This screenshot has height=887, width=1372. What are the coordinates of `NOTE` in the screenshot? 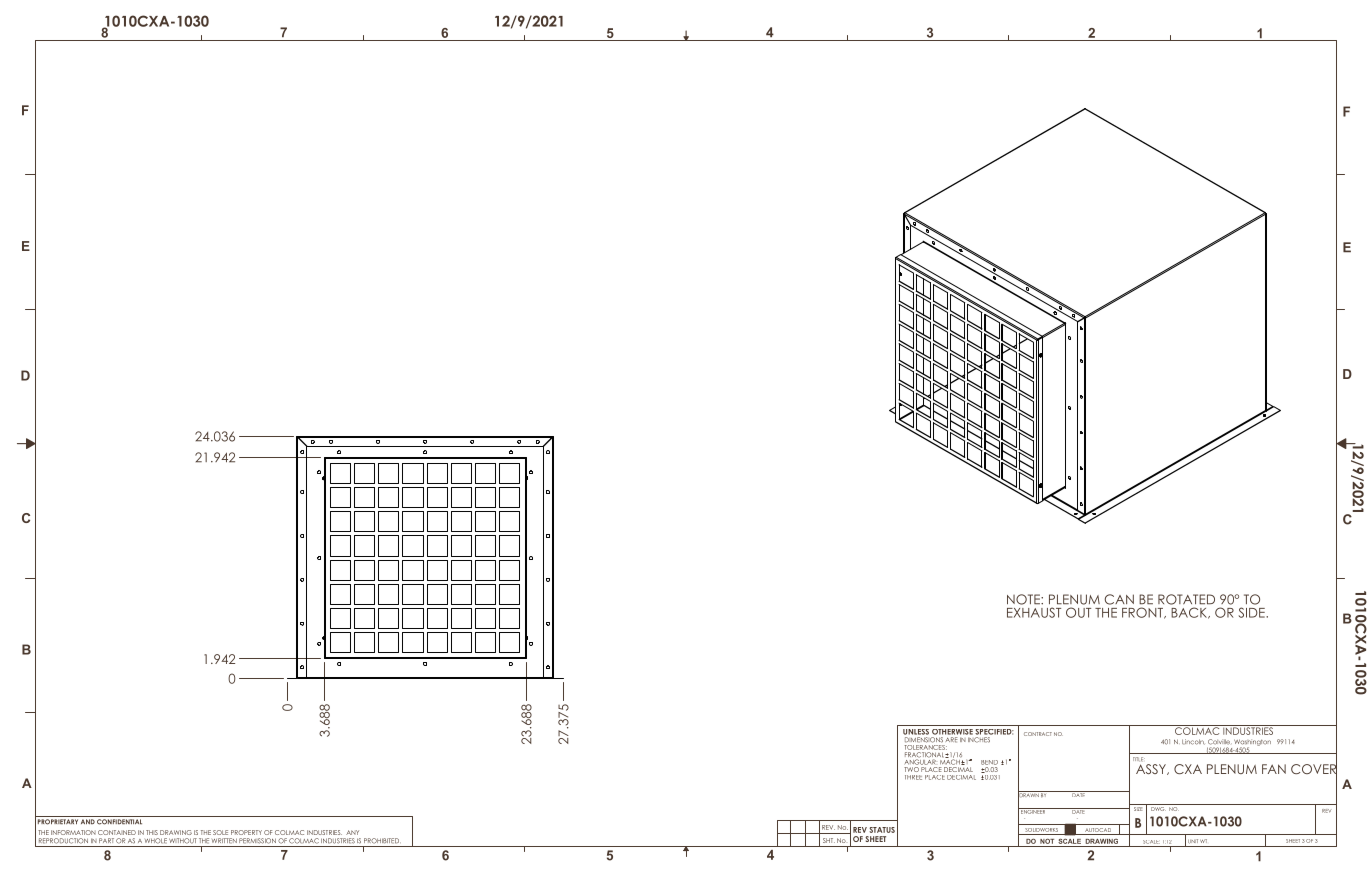 It's located at (1024, 599).
